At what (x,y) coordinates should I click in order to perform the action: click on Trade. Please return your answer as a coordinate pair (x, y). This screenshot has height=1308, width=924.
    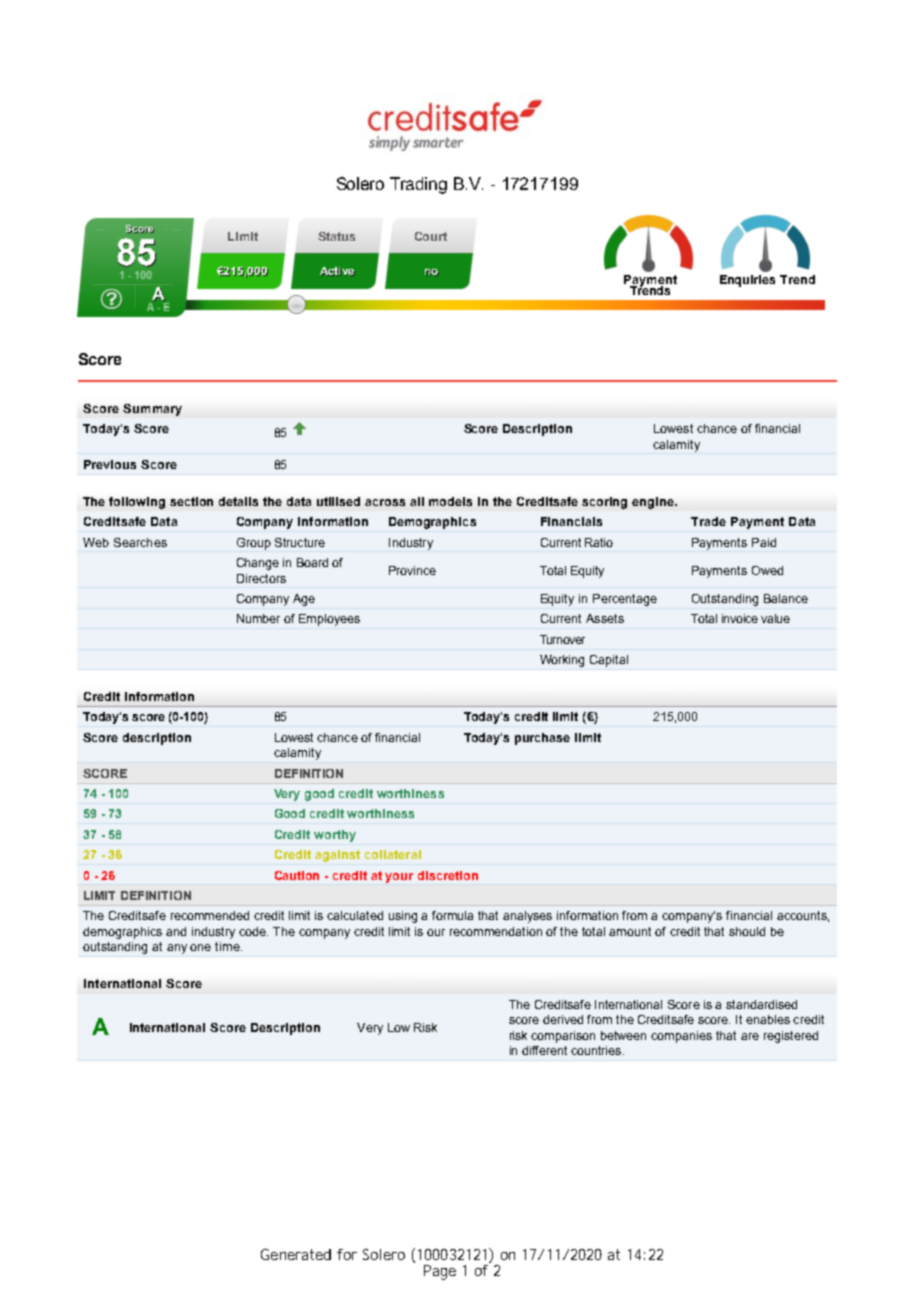
    Looking at the image, I should click on (708, 521).
